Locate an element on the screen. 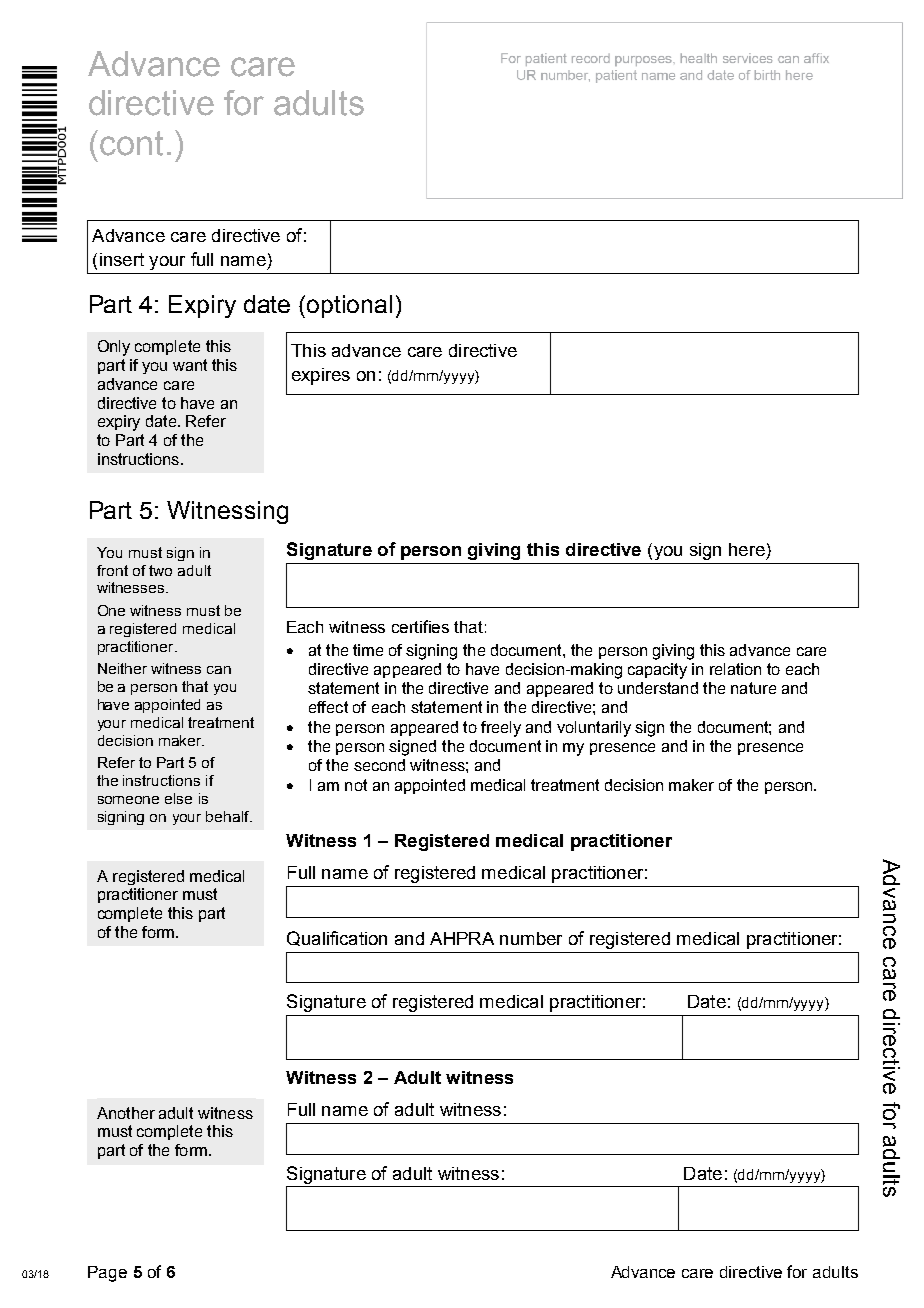 The image size is (924, 1308). Page is located at coordinates (107, 1274).
